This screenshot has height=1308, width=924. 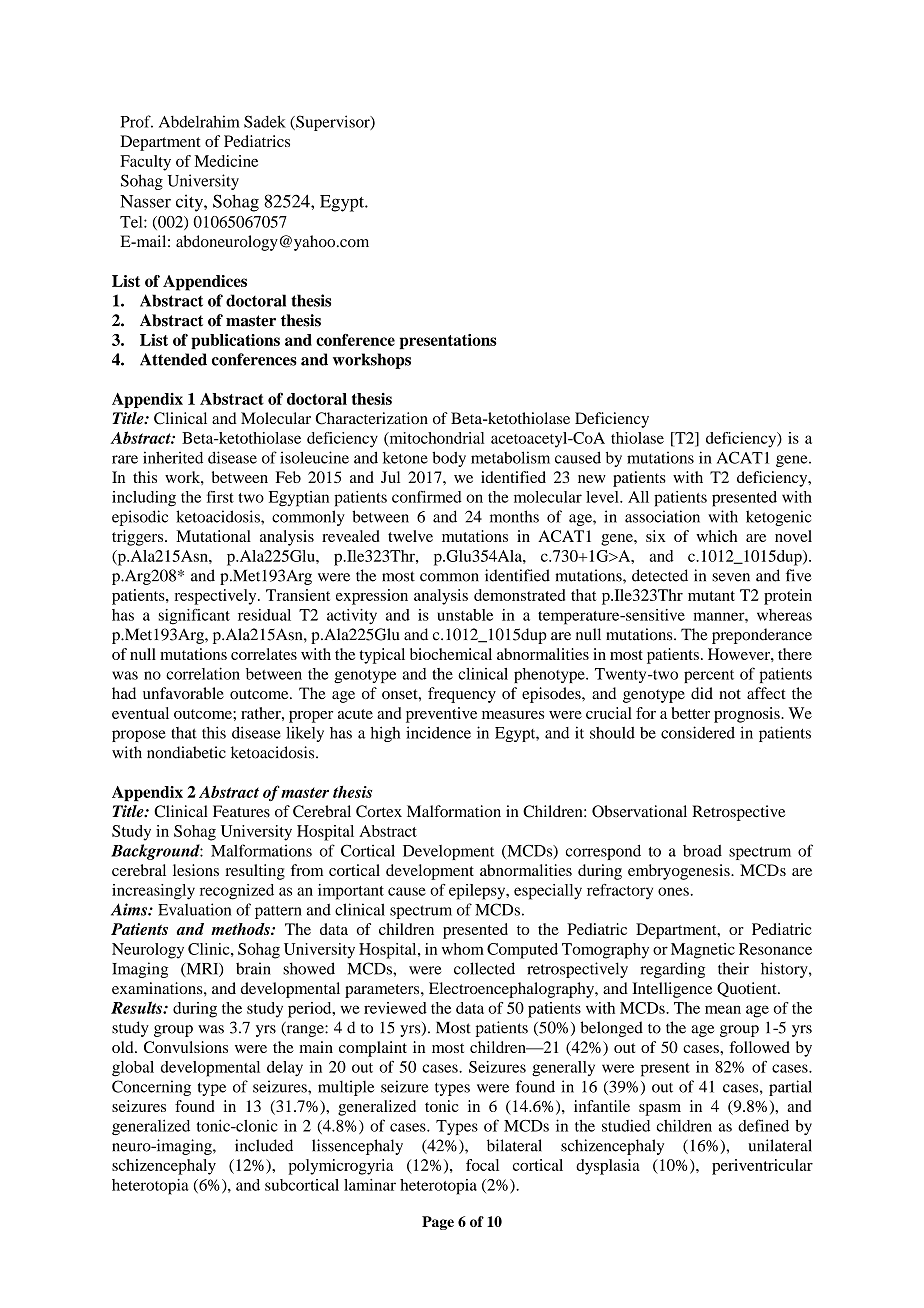 I want to click on association, so click(x=662, y=516).
